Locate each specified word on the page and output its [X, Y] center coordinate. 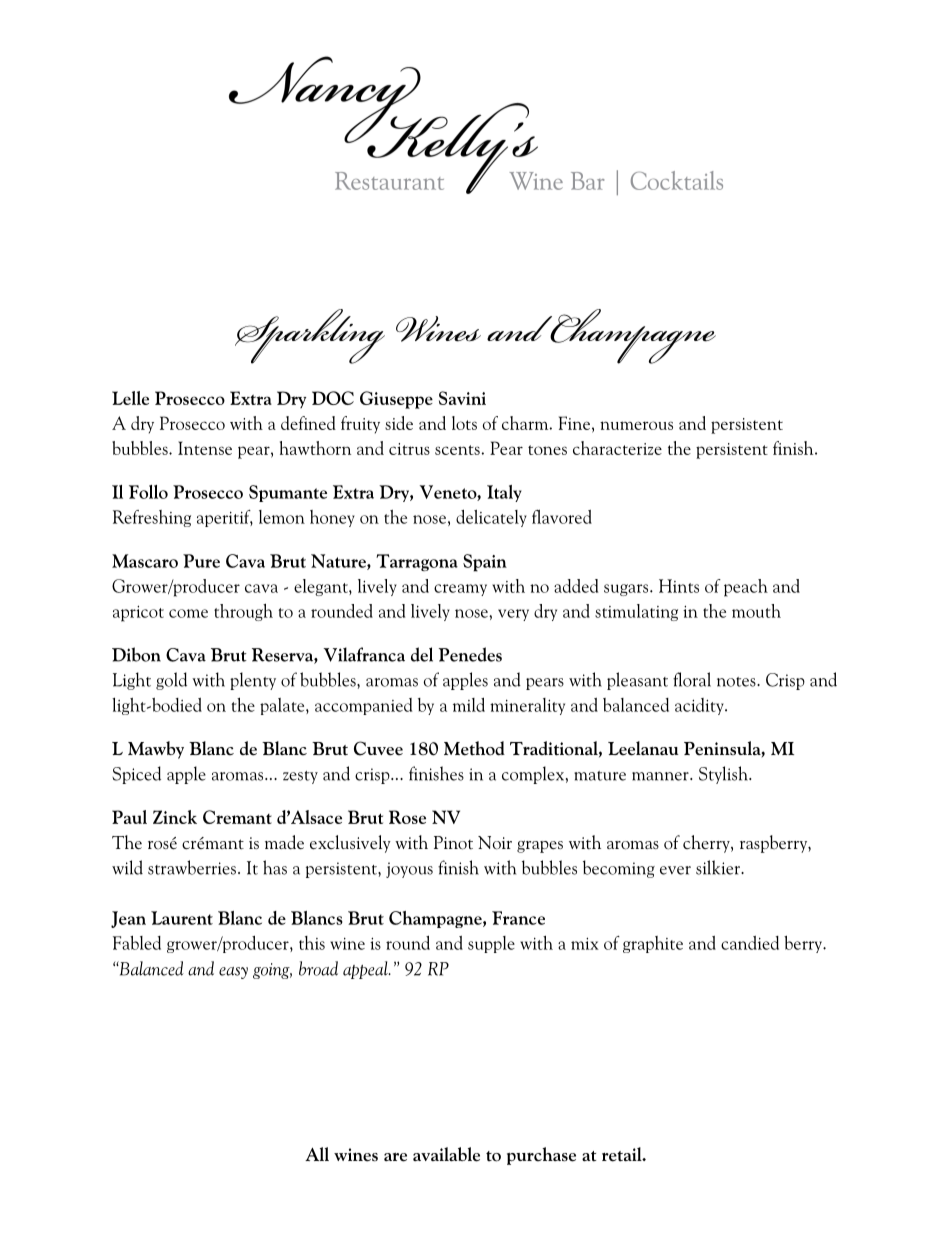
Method [474, 748]
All [317, 1154]
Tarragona [417, 562]
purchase [541, 1156]
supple [491, 944]
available [446, 1154]
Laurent [182, 918]
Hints [679, 586]
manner [661, 776]
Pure [201, 561]
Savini [462, 398]
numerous [636, 425]
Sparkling [310, 336]
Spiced [136, 775]
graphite [653, 944]
